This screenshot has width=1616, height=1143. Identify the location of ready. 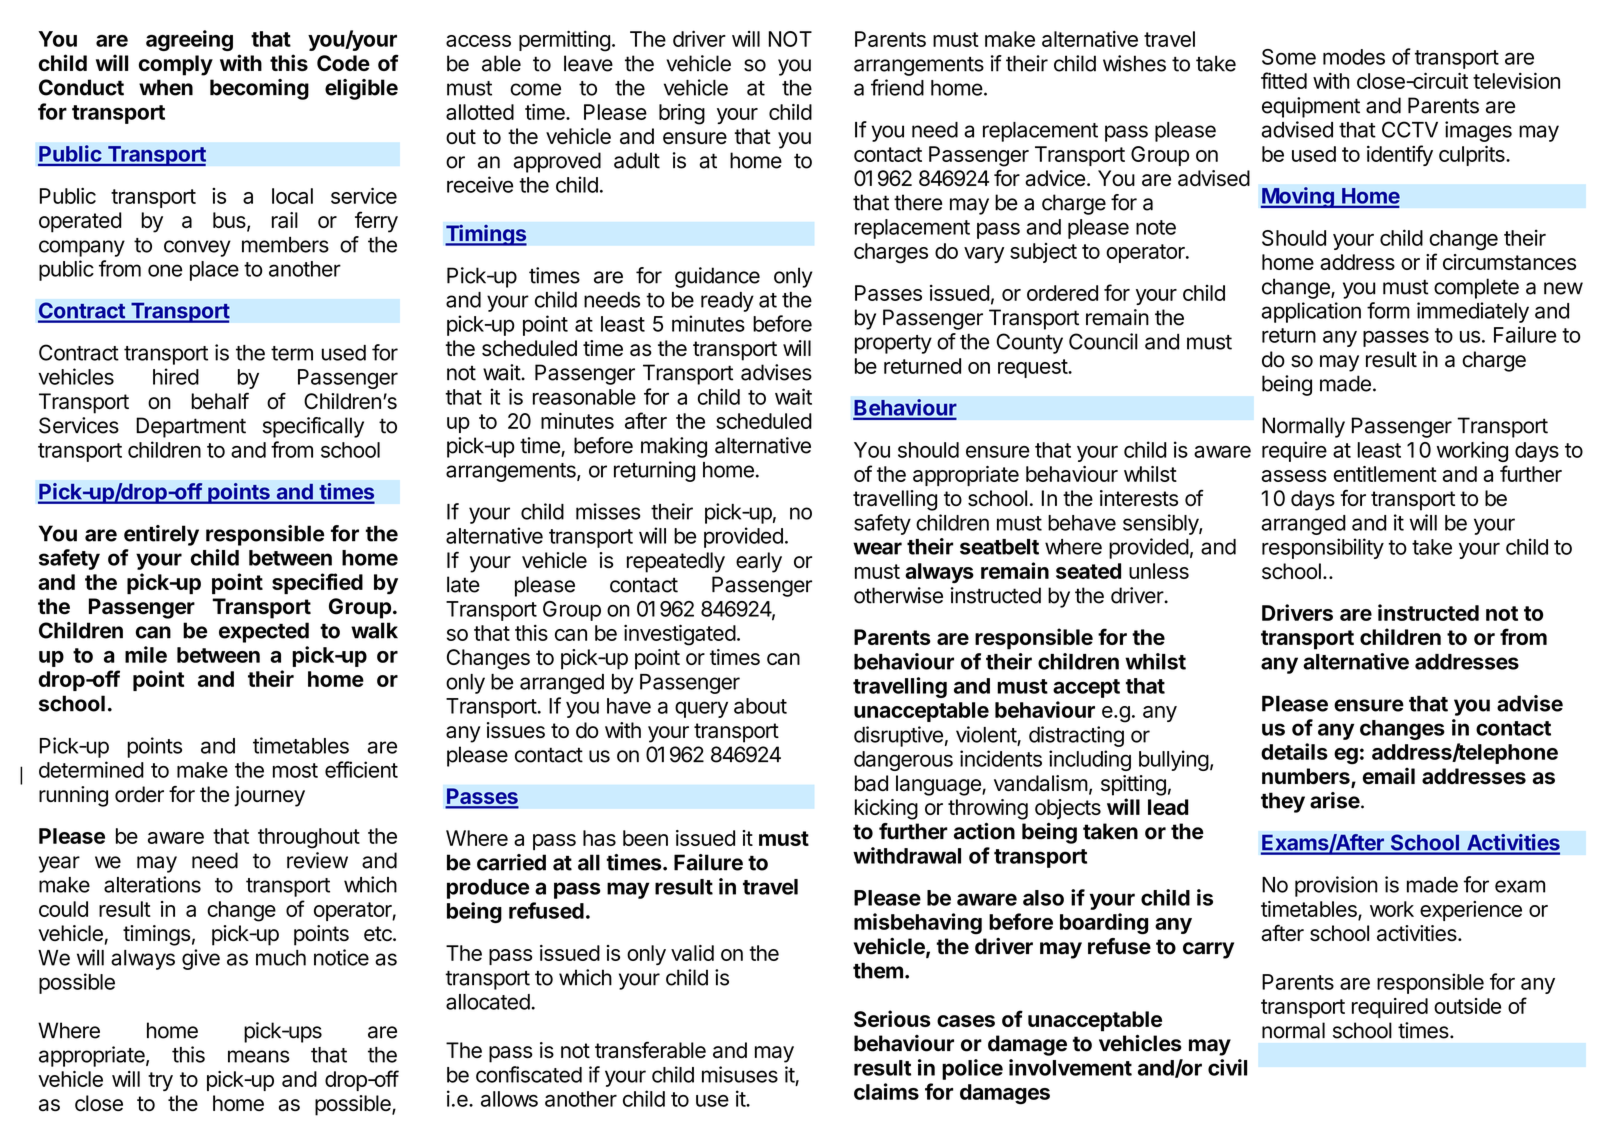
(727, 302).
